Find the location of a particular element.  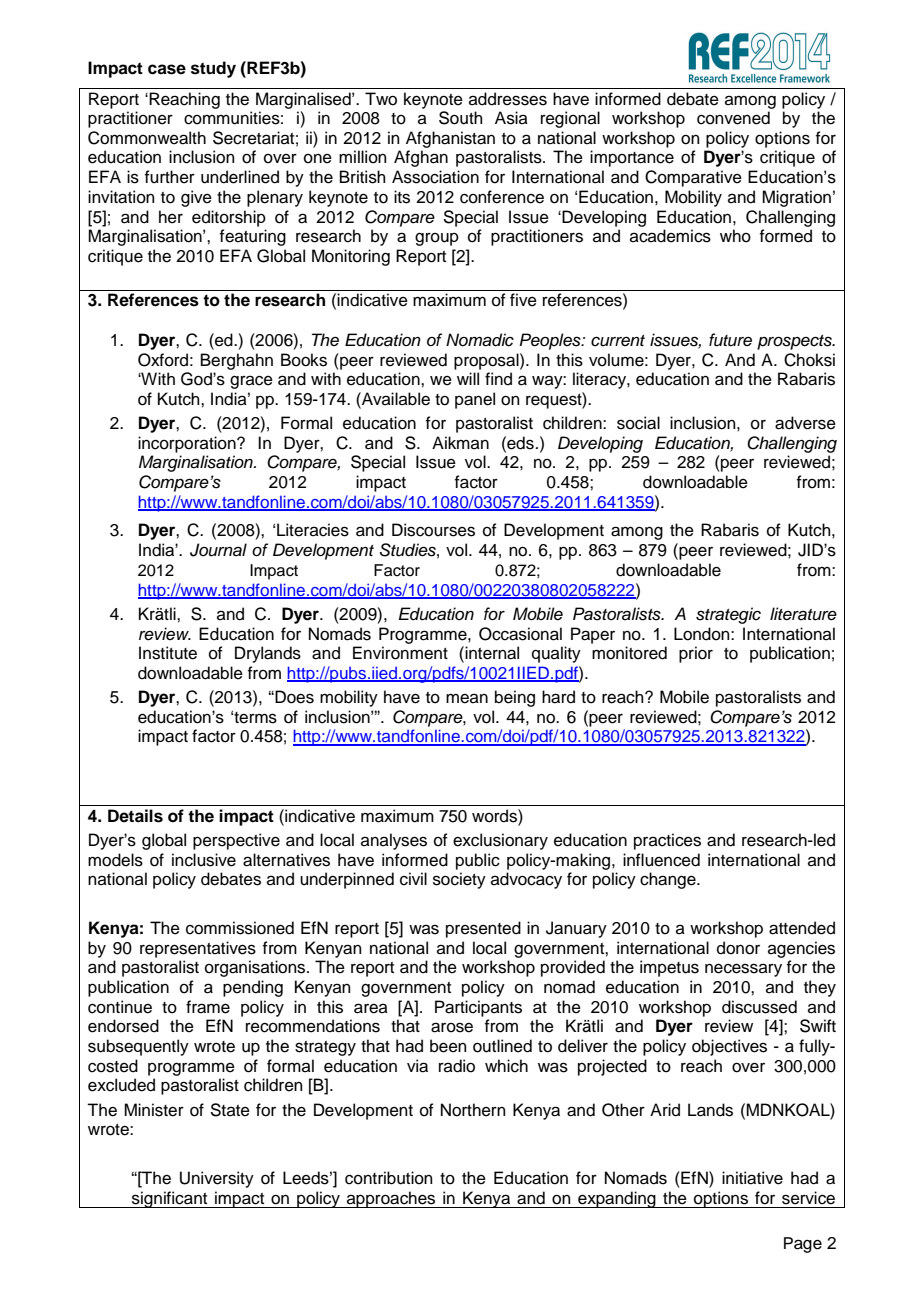

grace is located at coordinates (251, 382).
